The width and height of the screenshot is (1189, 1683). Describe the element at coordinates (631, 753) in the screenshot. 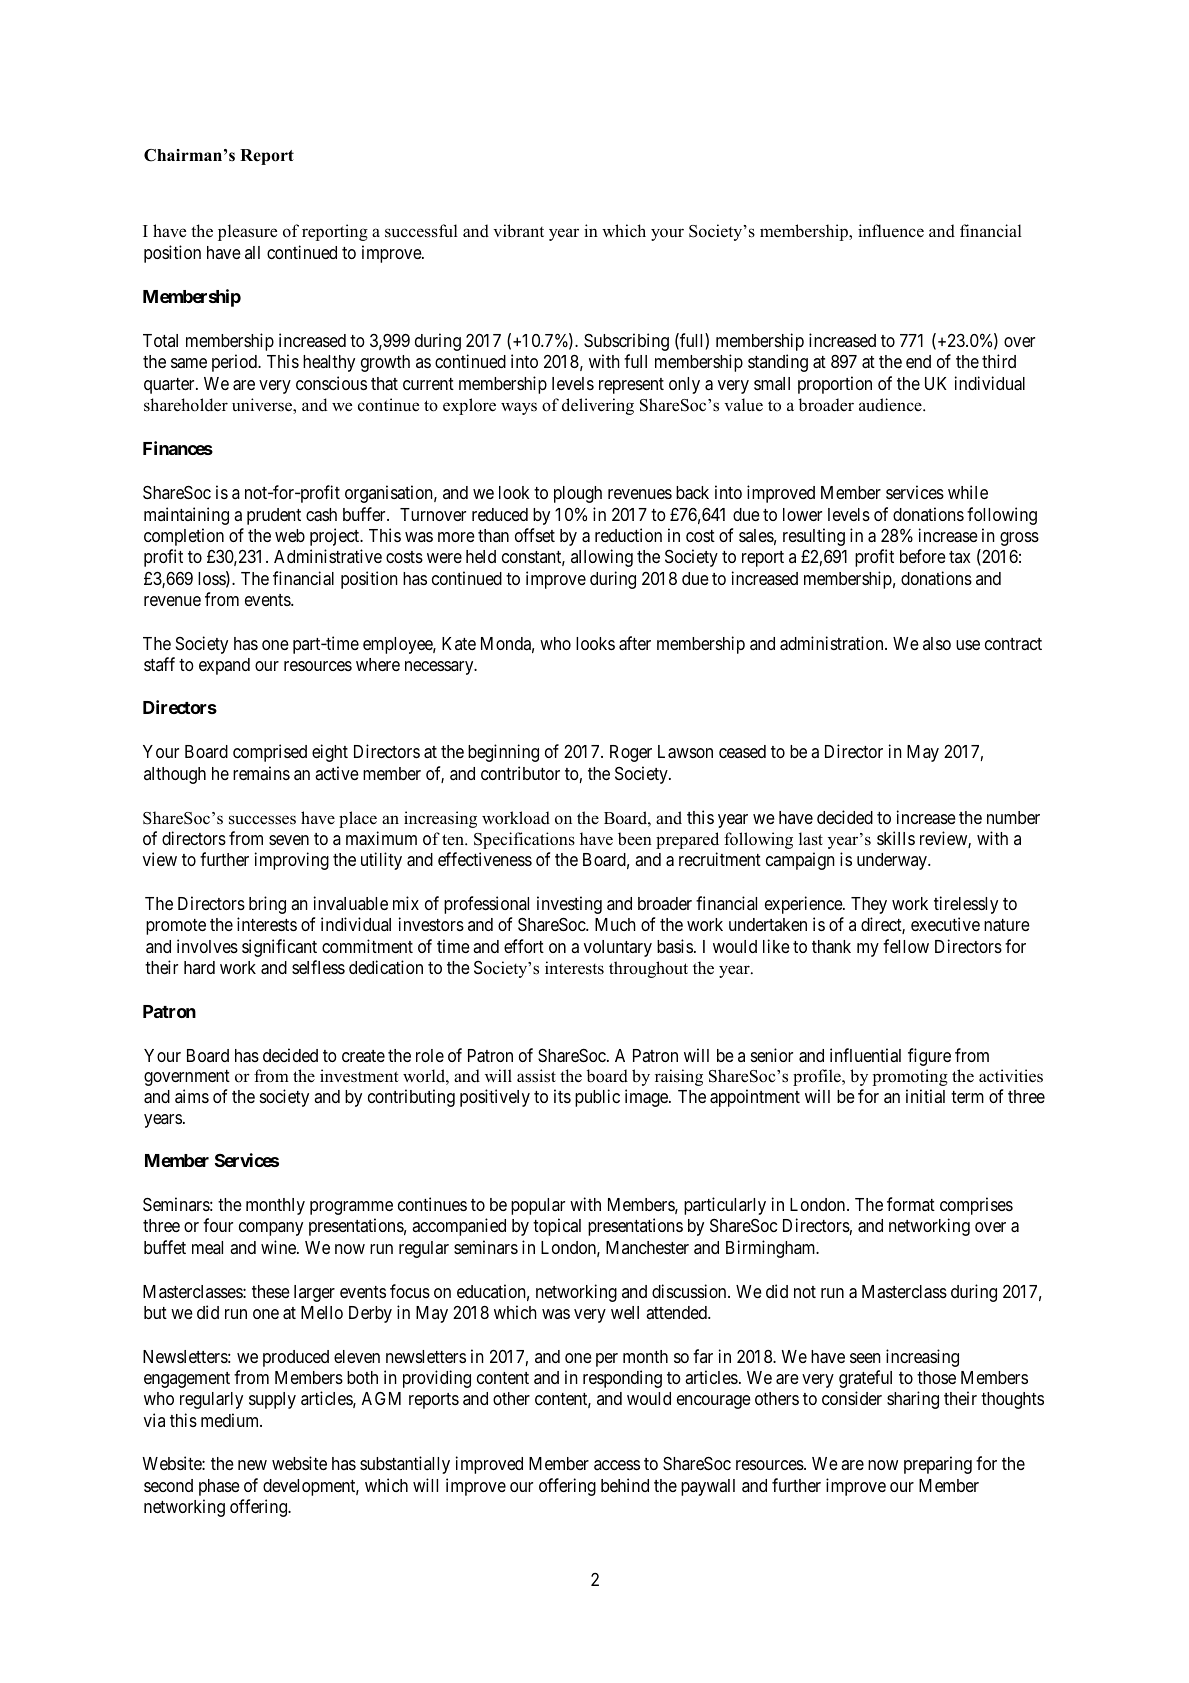

I see `Roger` at that location.
